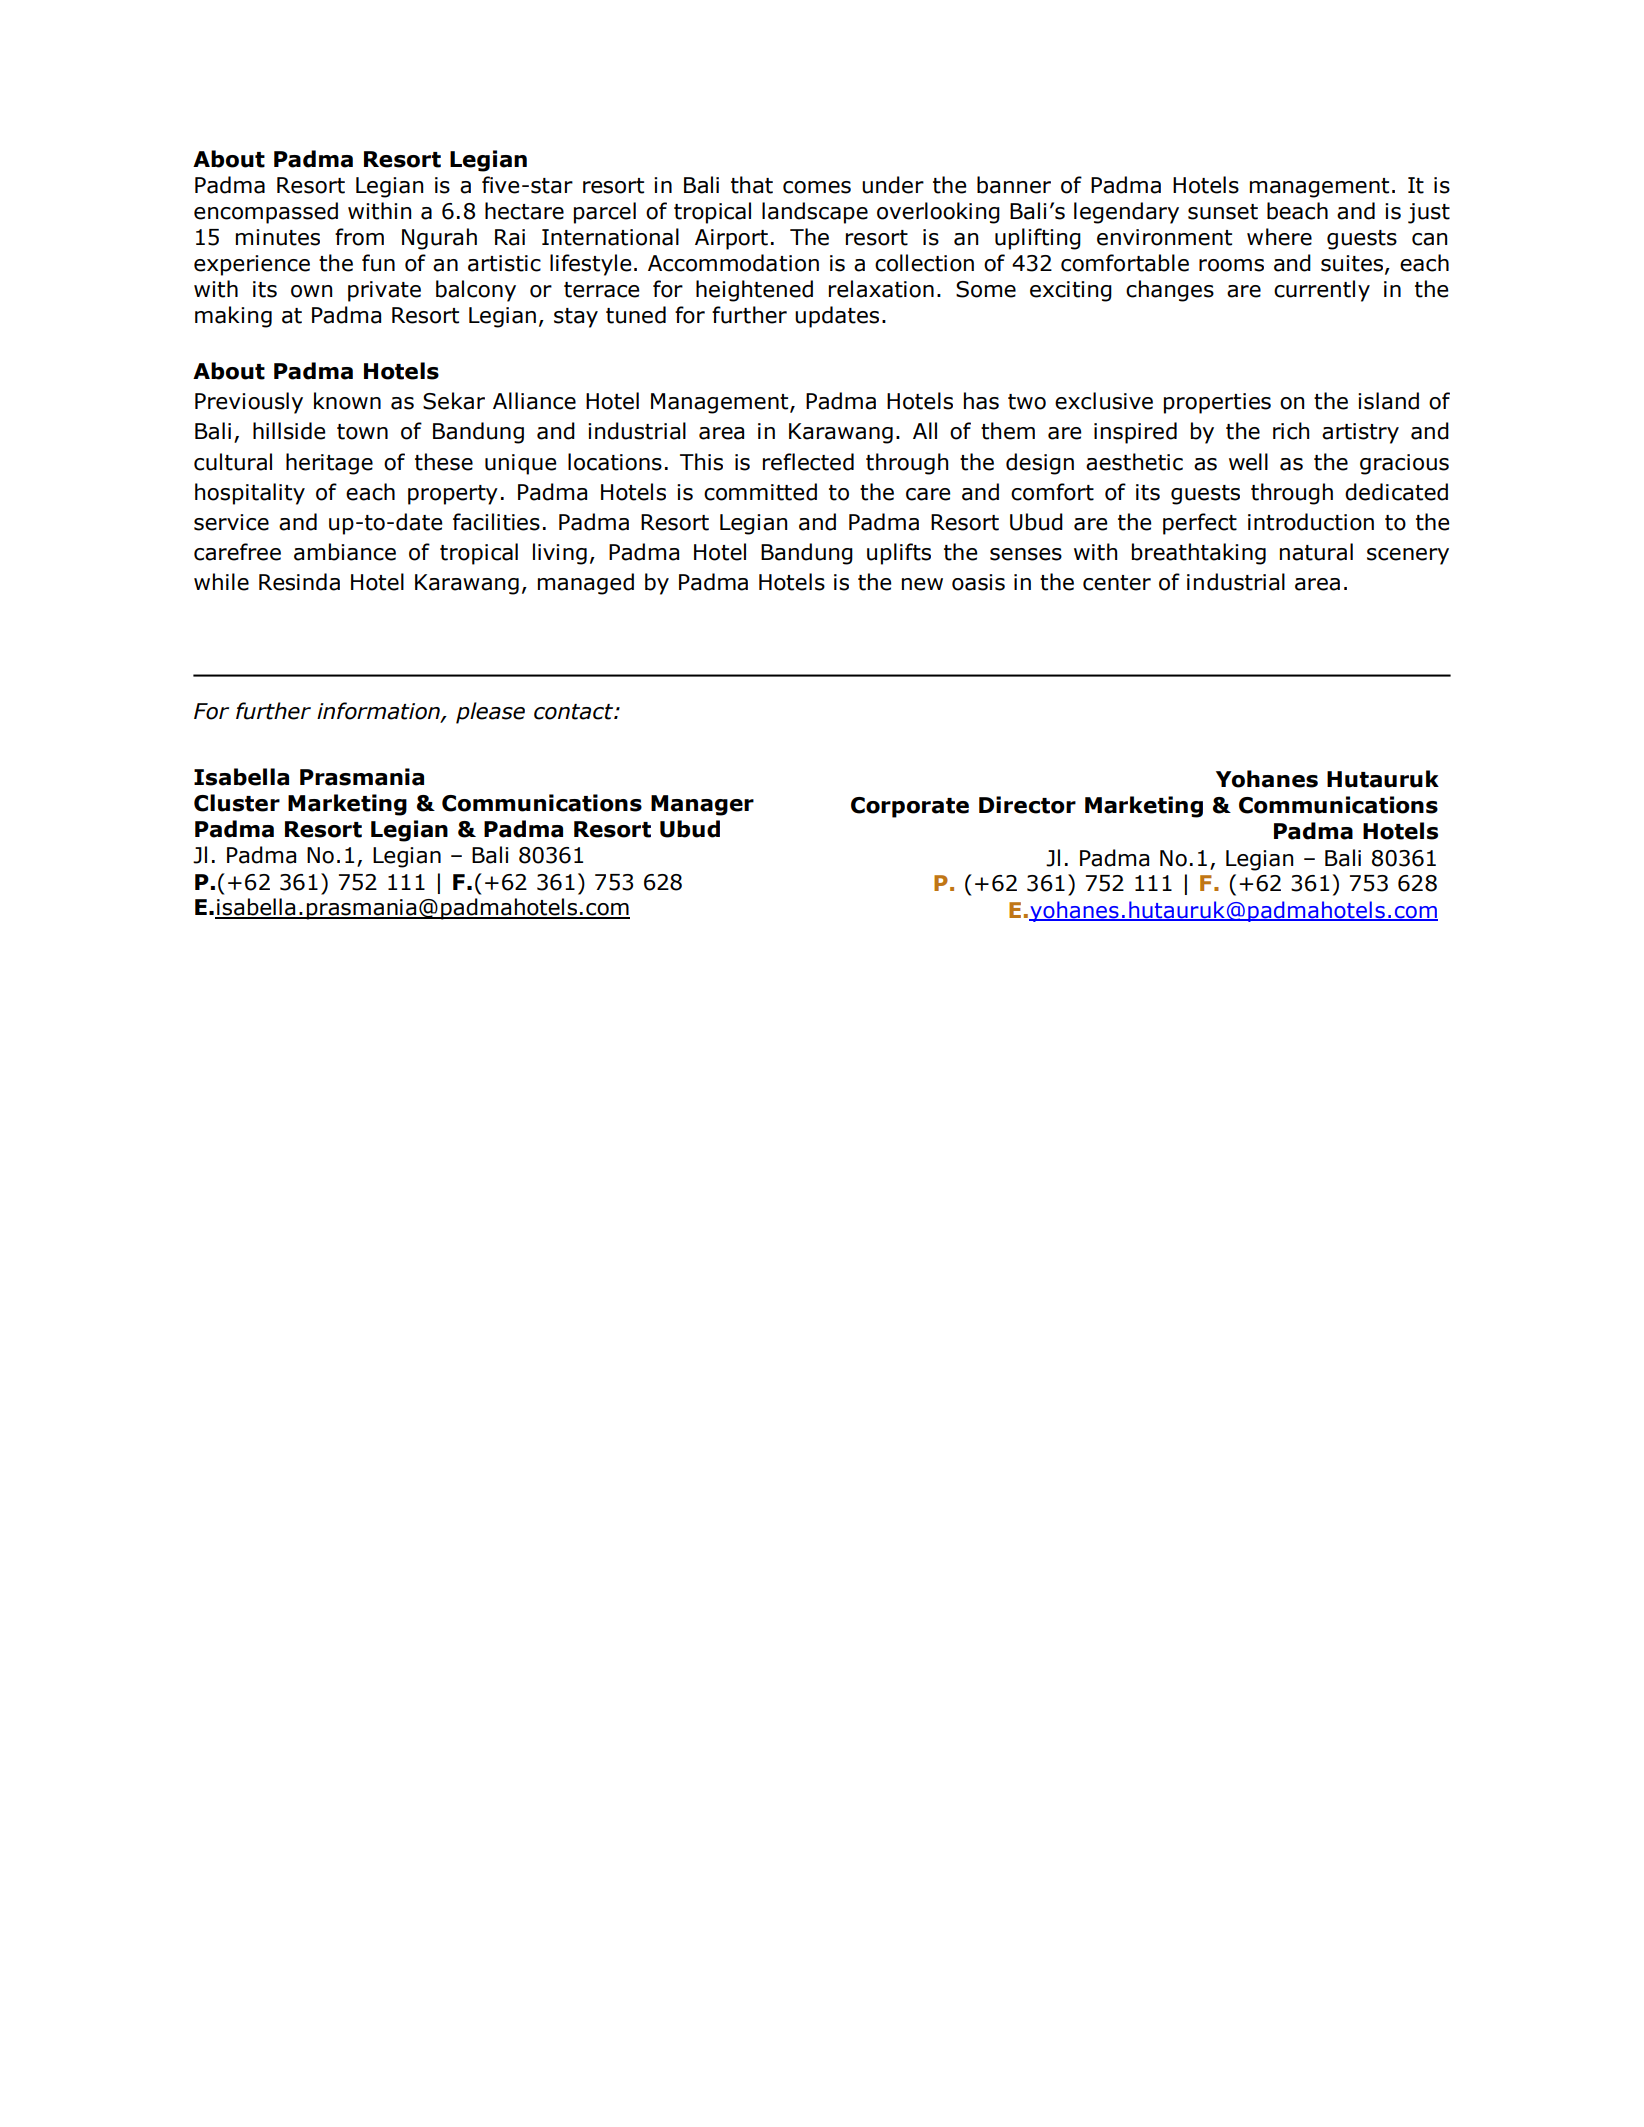 The width and height of the document is (1644, 2127). What do you see at coordinates (266, 213) in the document?
I see `encompassed` at bounding box center [266, 213].
